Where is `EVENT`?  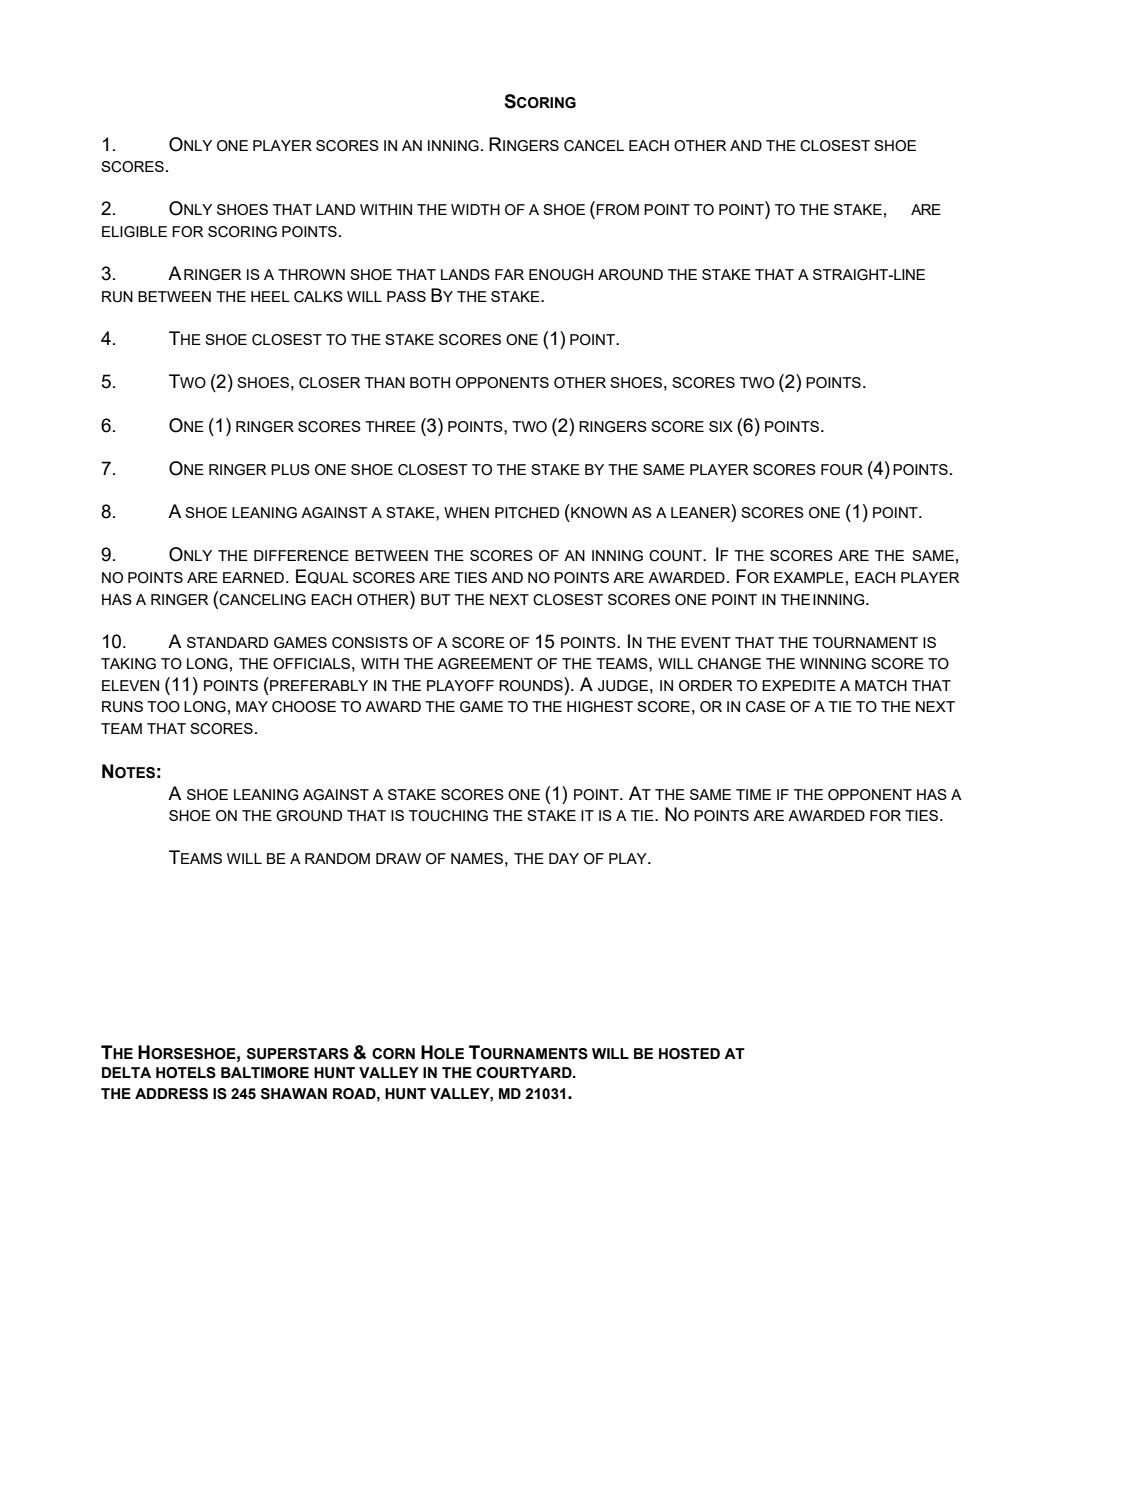
EVENT is located at coordinates (706, 642).
